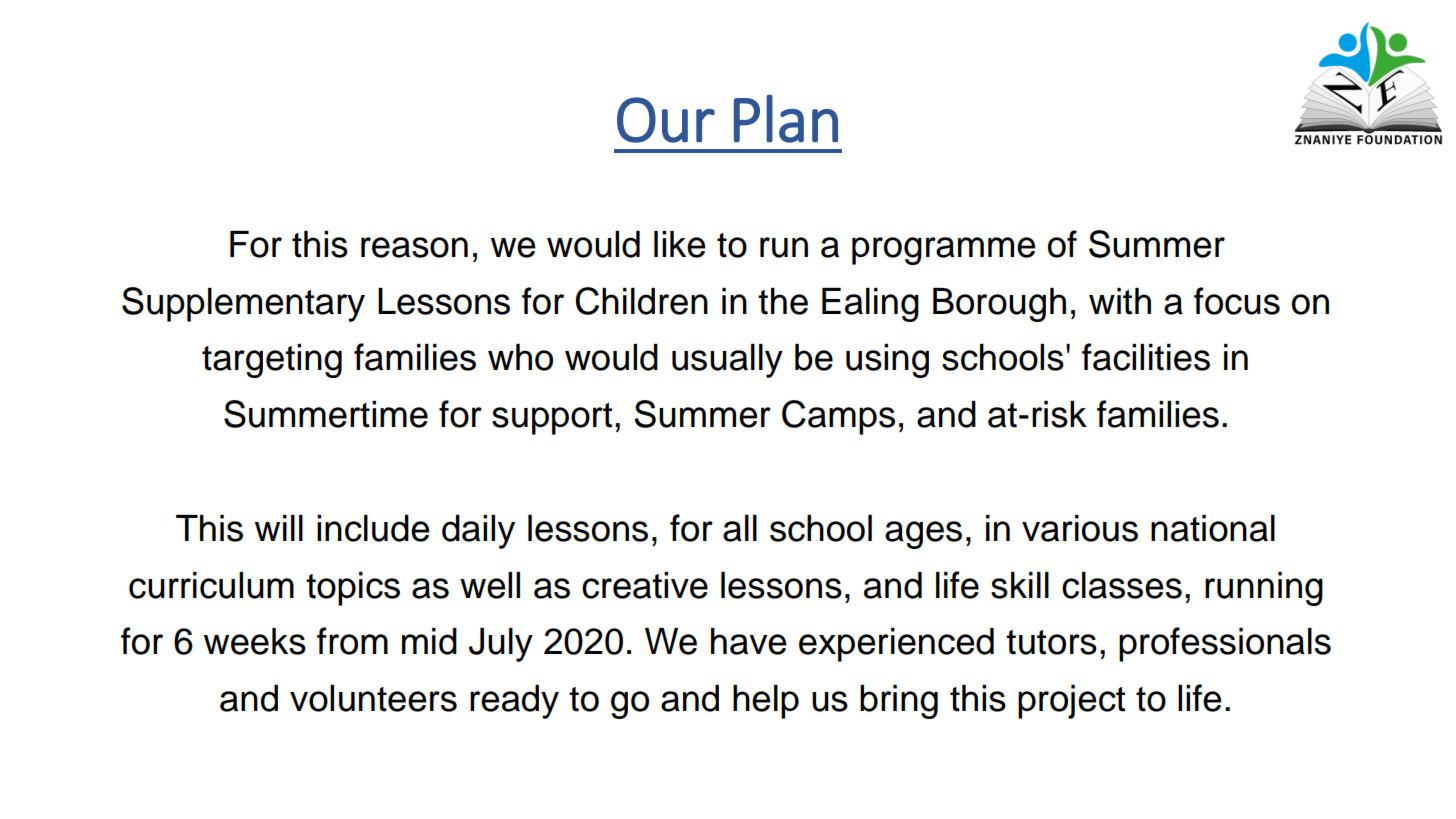 This screenshot has width=1456, height=819. What do you see at coordinates (944, 251) in the screenshot?
I see `programme` at bounding box center [944, 251].
